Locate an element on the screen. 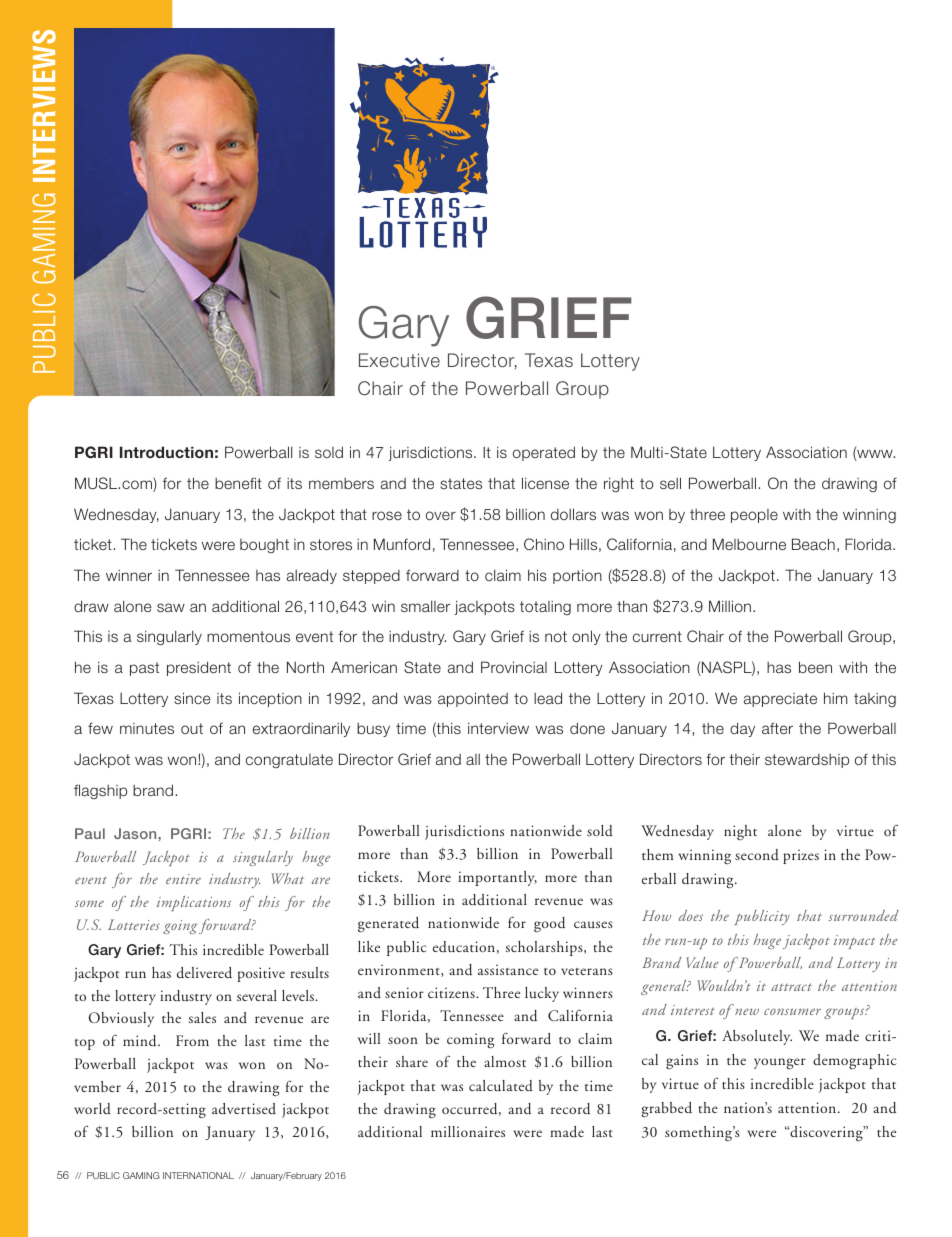  after is located at coordinates (777, 728).
